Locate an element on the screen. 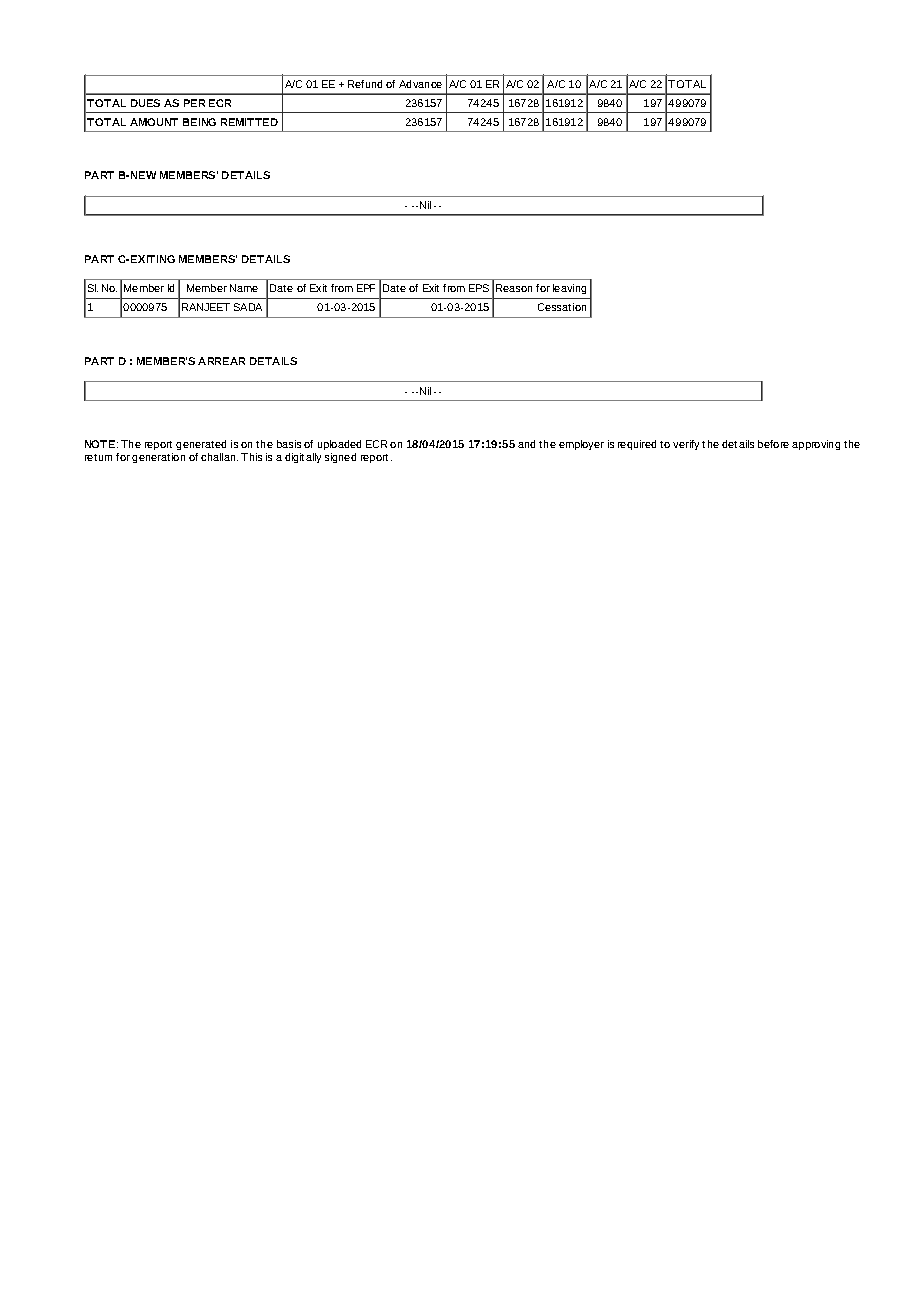 The height and width of the screenshot is (1308, 924). BEING is located at coordinates (199, 122).
